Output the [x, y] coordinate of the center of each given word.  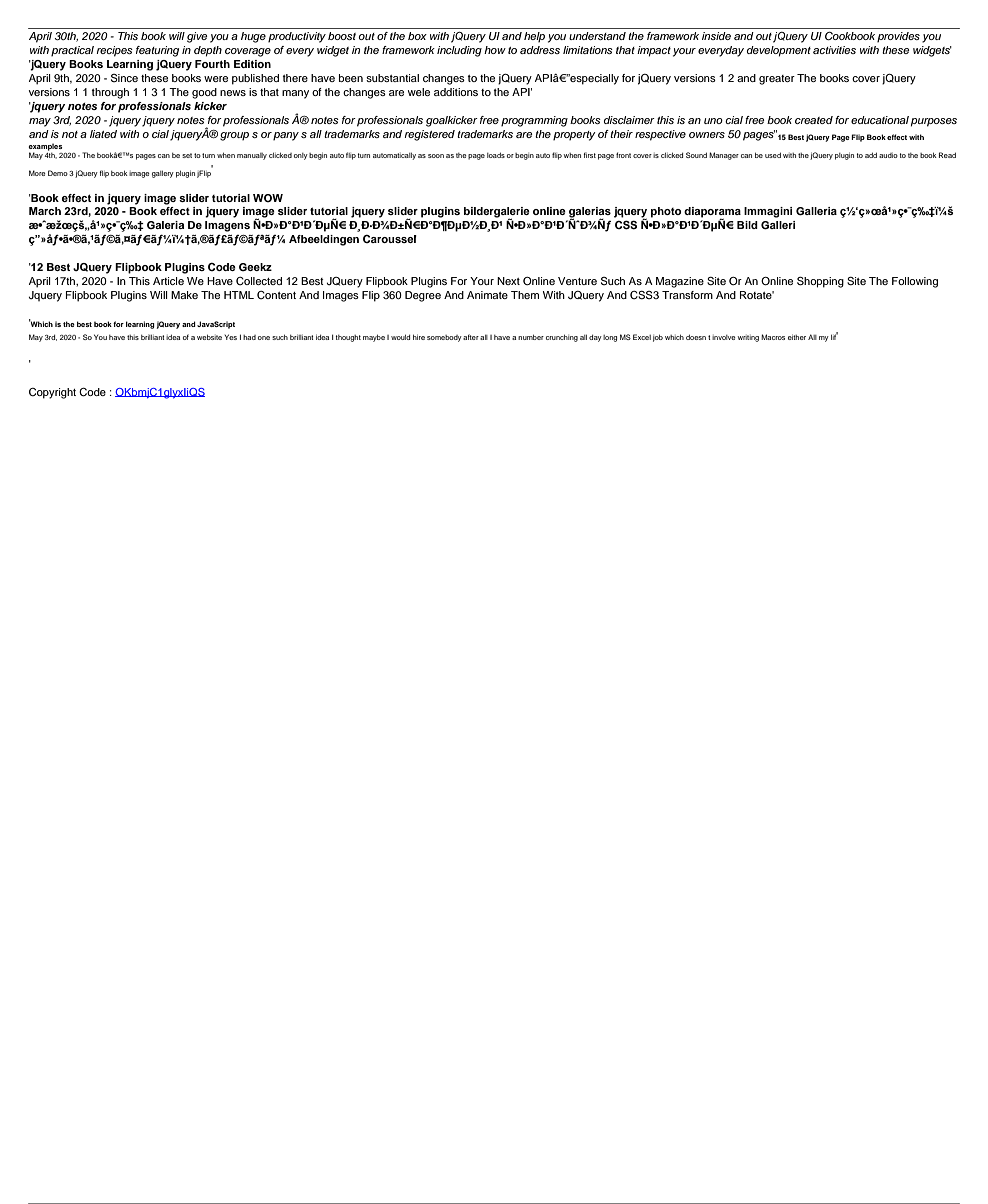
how [495, 50]
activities [834, 50]
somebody [444, 338]
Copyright [52, 393]
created [814, 120]
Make [184, 295]
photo [666, 212]
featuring [157, 51]
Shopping [820, 282]
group [234, 136]
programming [534, 121]
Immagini [768, 212]
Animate [487, 295]
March [45, 211]
